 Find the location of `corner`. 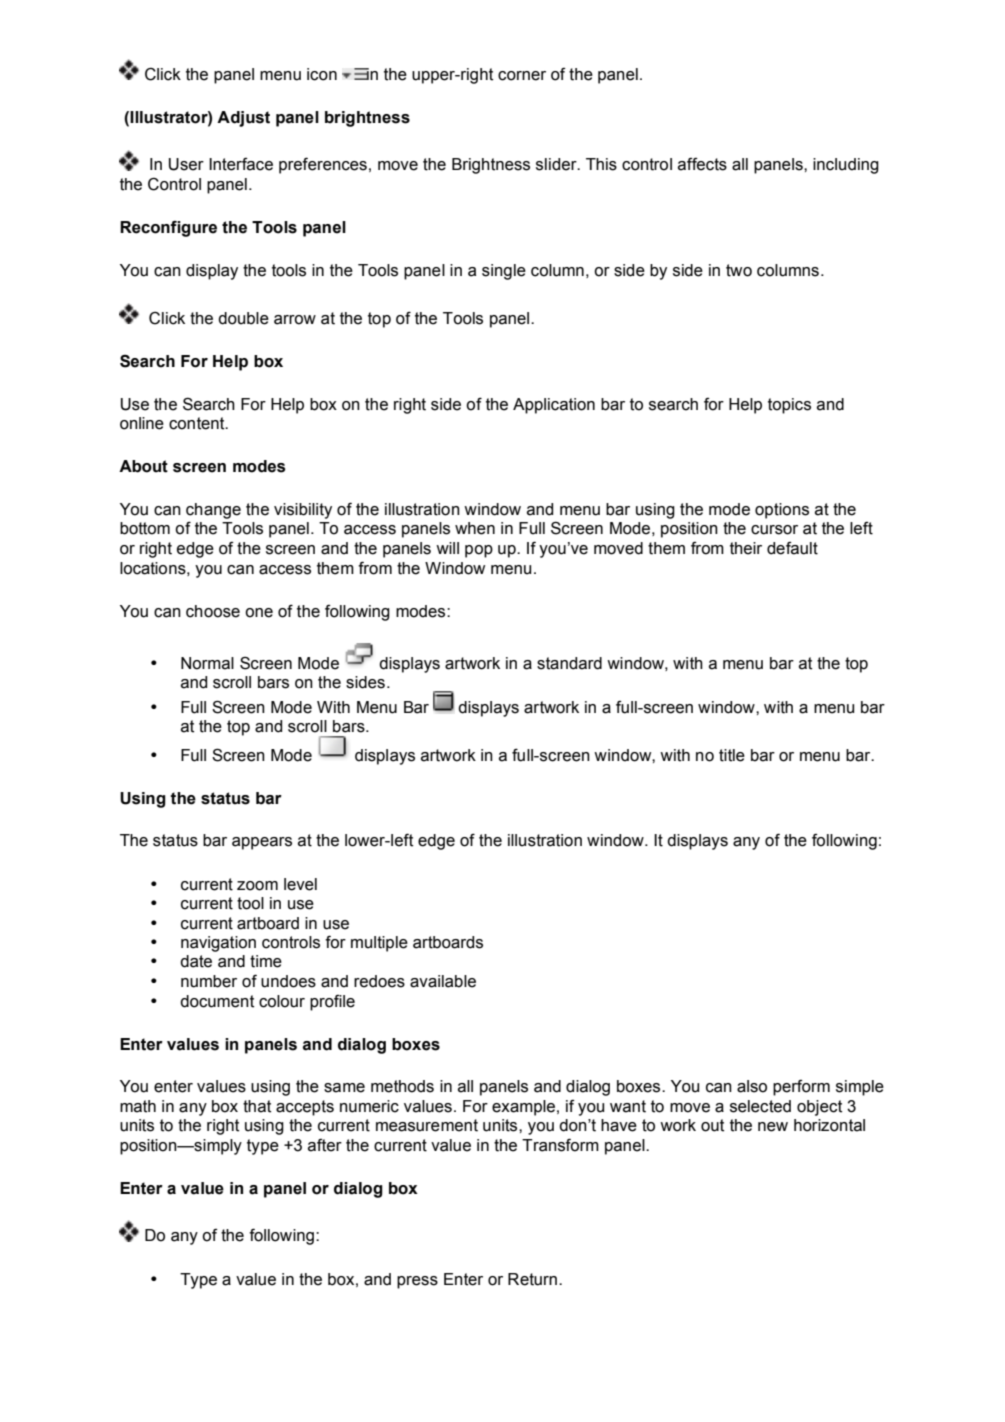

corner is located at coordinates (522, 76).
